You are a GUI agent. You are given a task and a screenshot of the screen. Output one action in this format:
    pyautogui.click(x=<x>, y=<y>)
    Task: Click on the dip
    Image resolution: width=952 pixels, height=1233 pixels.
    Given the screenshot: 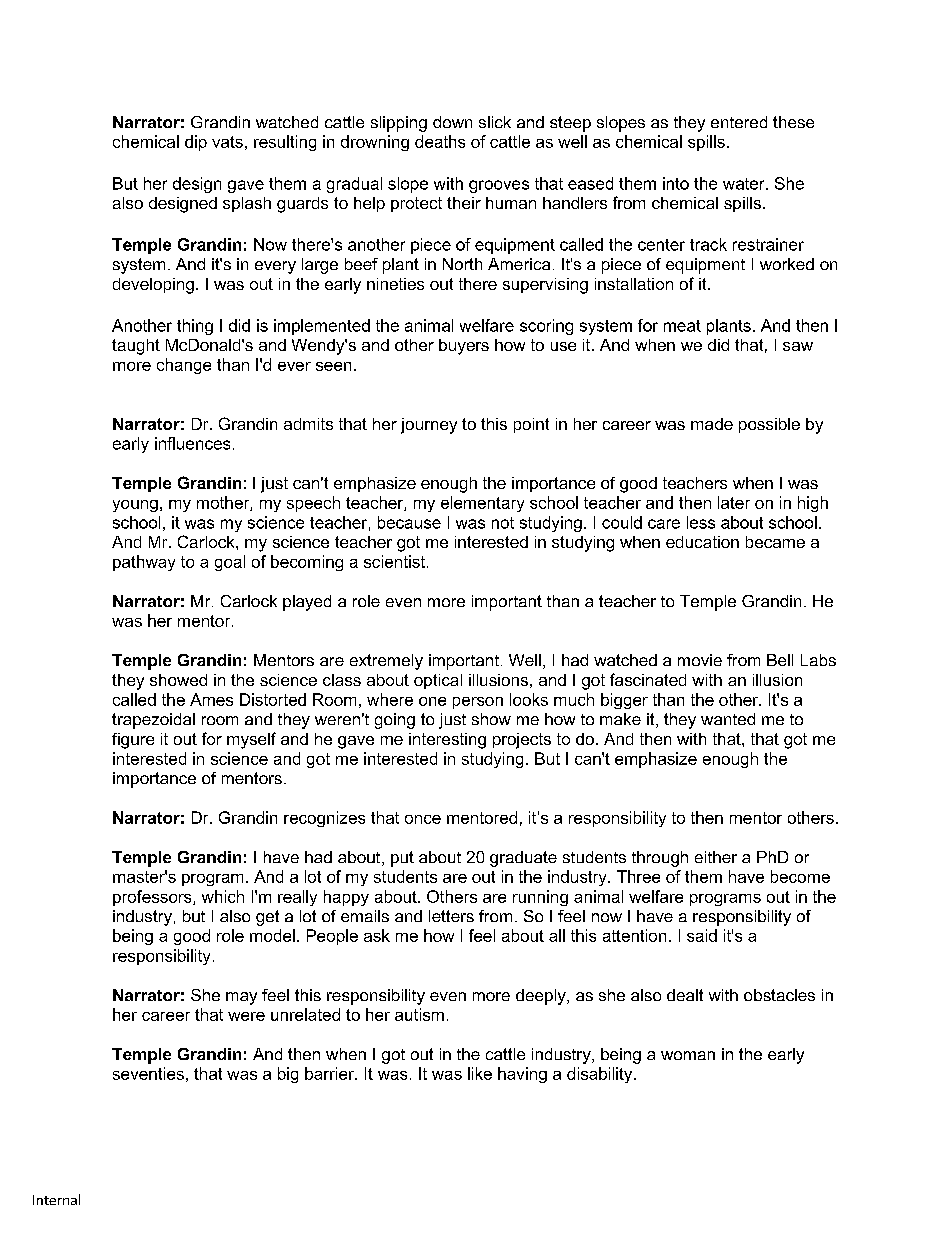 What is the action you would take?
    pyautogui.click(x=196, y=143)
